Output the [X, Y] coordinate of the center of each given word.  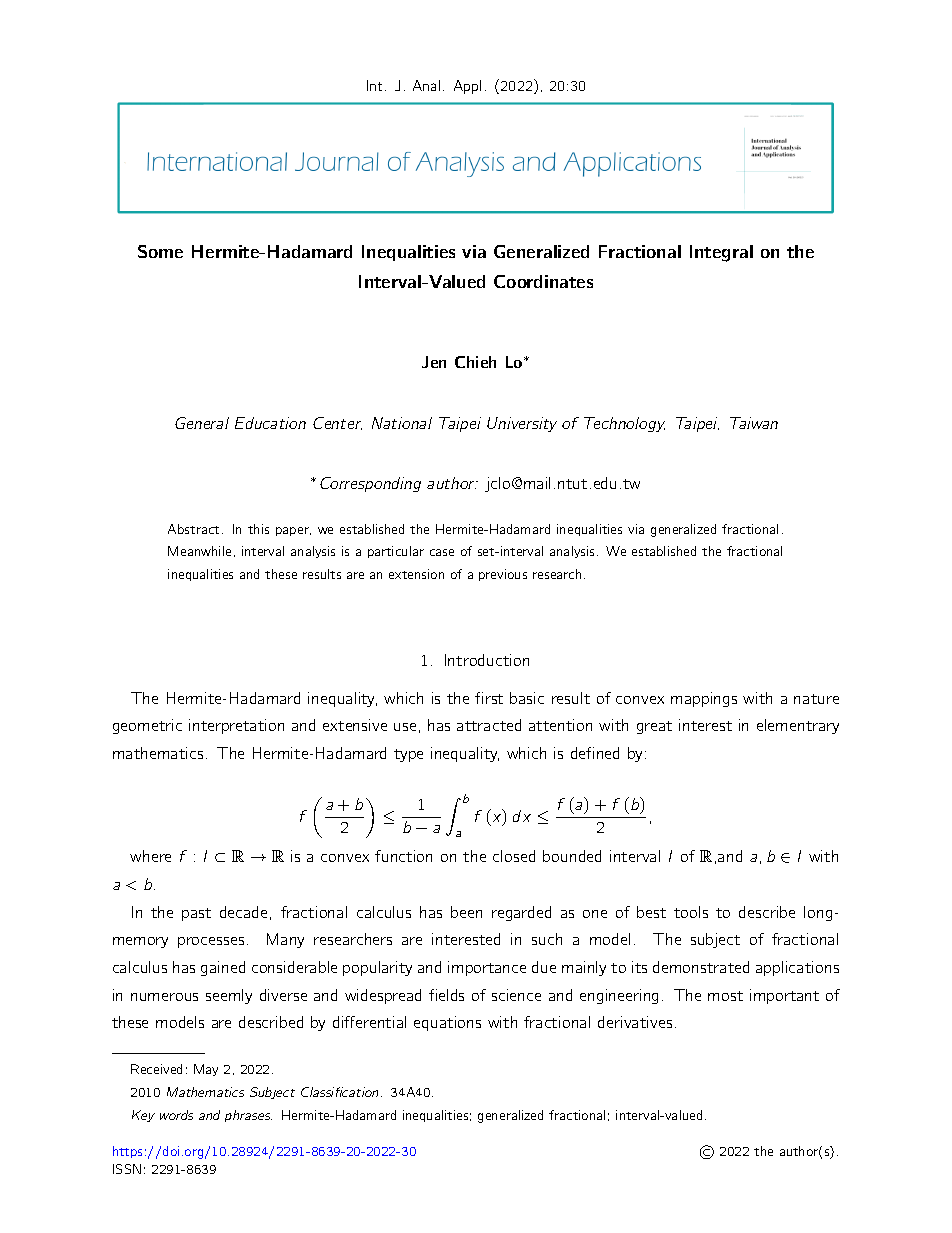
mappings [704, 699]
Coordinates [543, 281]
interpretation [236, 726]
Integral [721, 253]
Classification [339, 1092]
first [489, 698]
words [176, 1115]
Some [160, 251]
